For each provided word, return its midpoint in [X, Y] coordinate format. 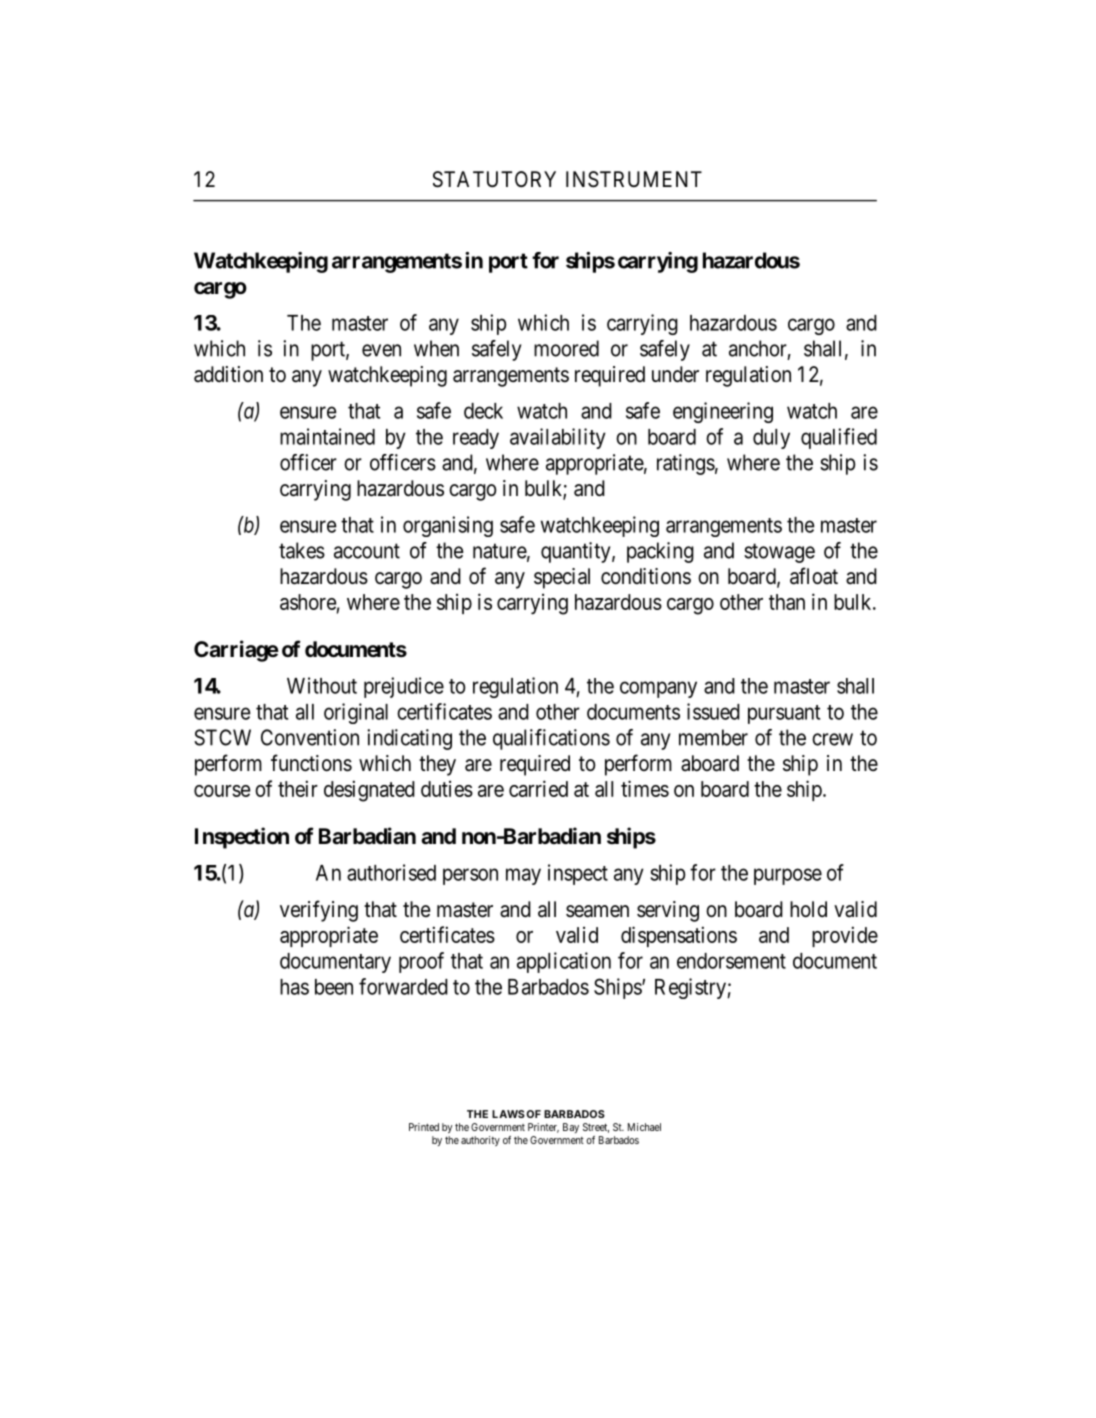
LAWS [508, 1114]
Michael [644, 1127]
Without [322, 685]
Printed [424, 1127]
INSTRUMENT [634, 179]
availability [558, 438]
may [523, 876]
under [675, 374]
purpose [788, 876]
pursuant [784, 714]
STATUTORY [494, 179]
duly [771, 439]
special [562, 578]
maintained [327, 436]
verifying [319, 911]
